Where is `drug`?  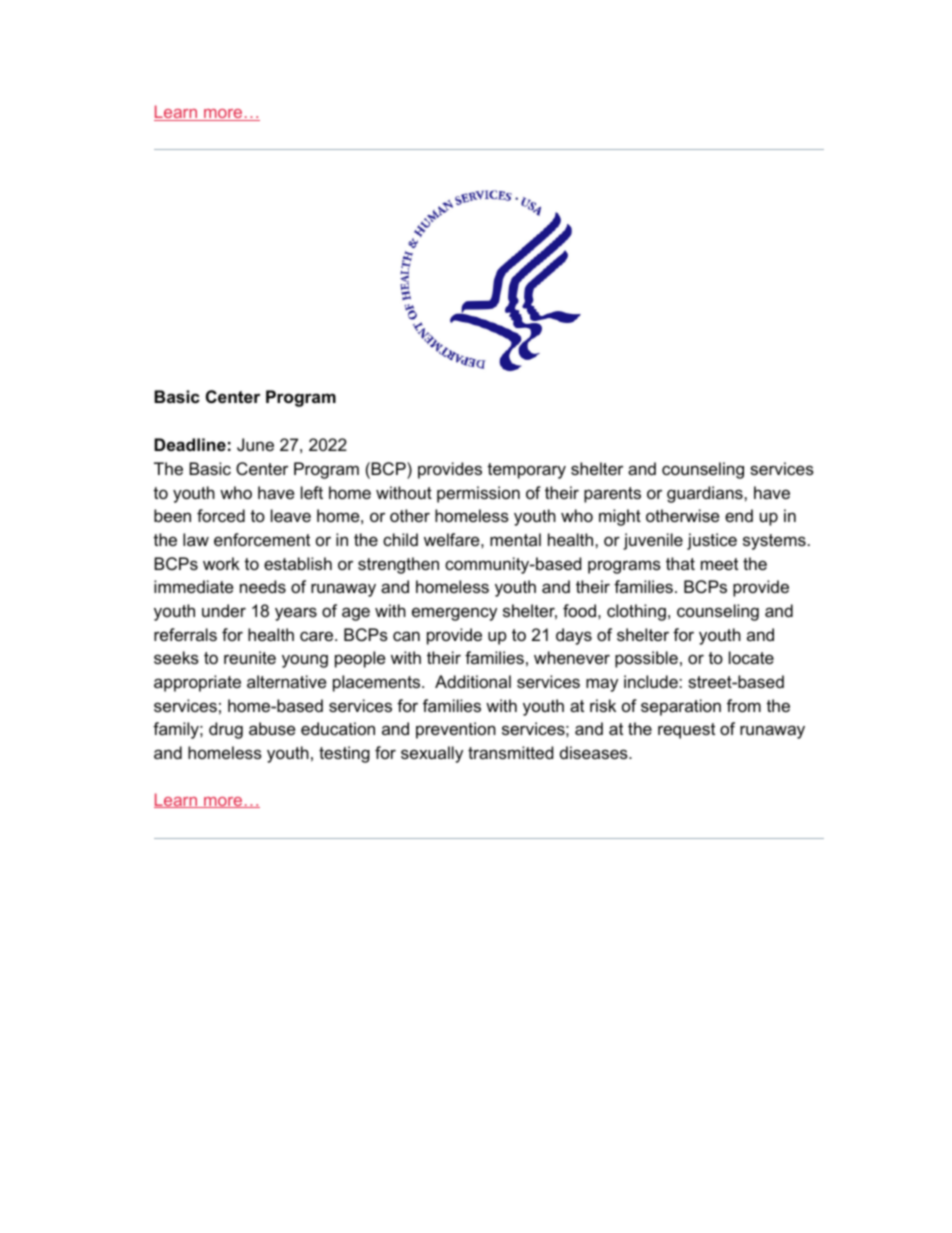
drug is located at coordinates (226, 730).
